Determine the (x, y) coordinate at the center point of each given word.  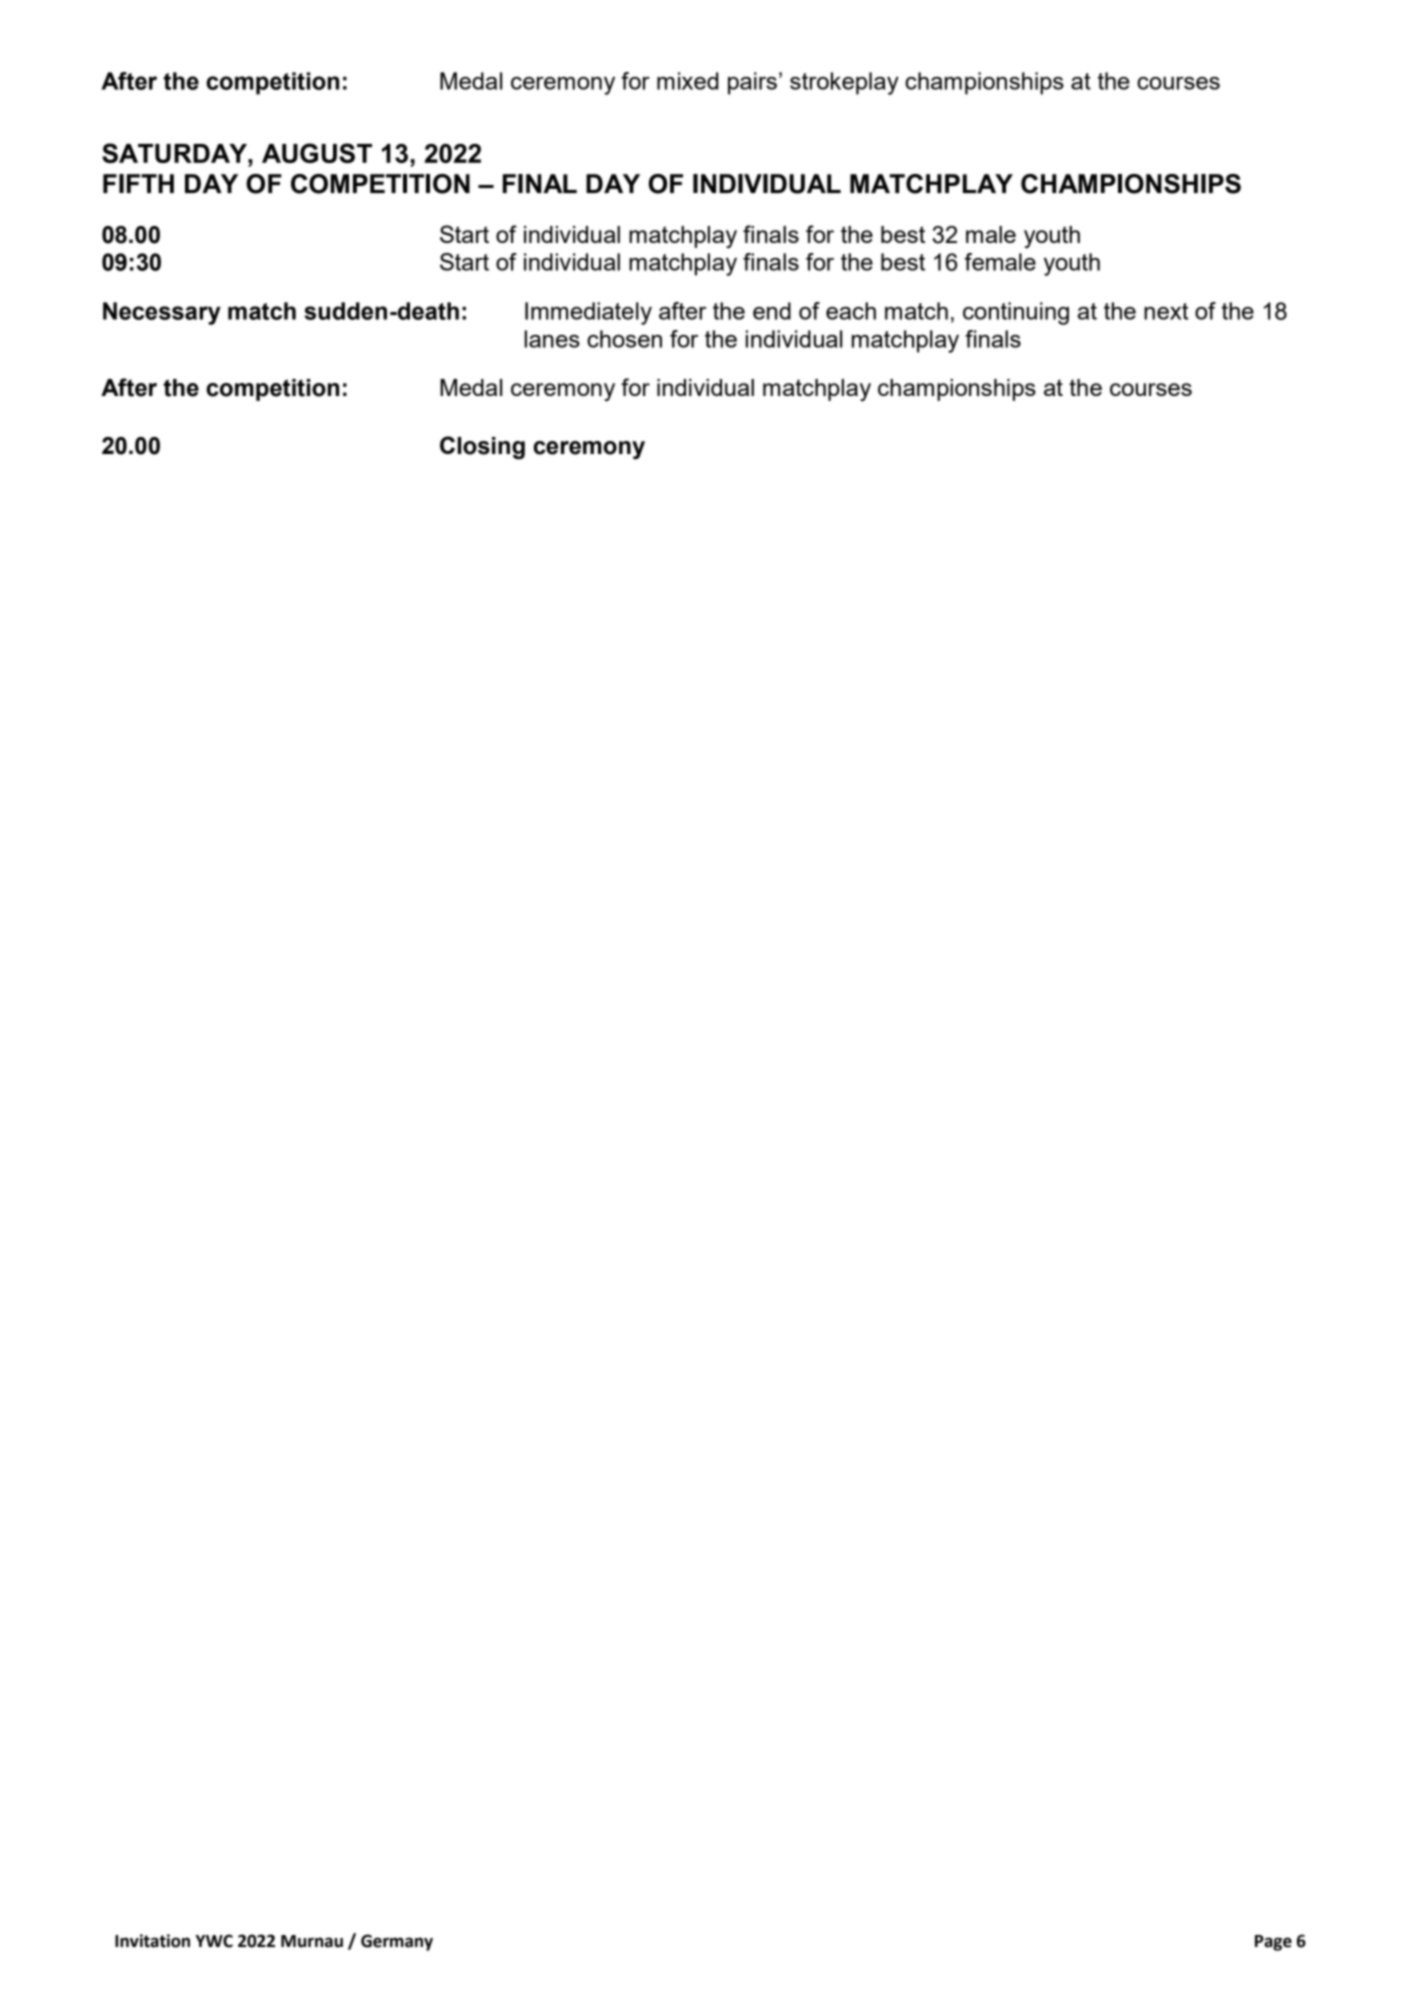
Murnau (312, 1941)
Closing (482, 448)
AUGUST (317, 153)
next (1166, 311)
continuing (1016, 313)
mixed (687, 81)
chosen (624, 339)
